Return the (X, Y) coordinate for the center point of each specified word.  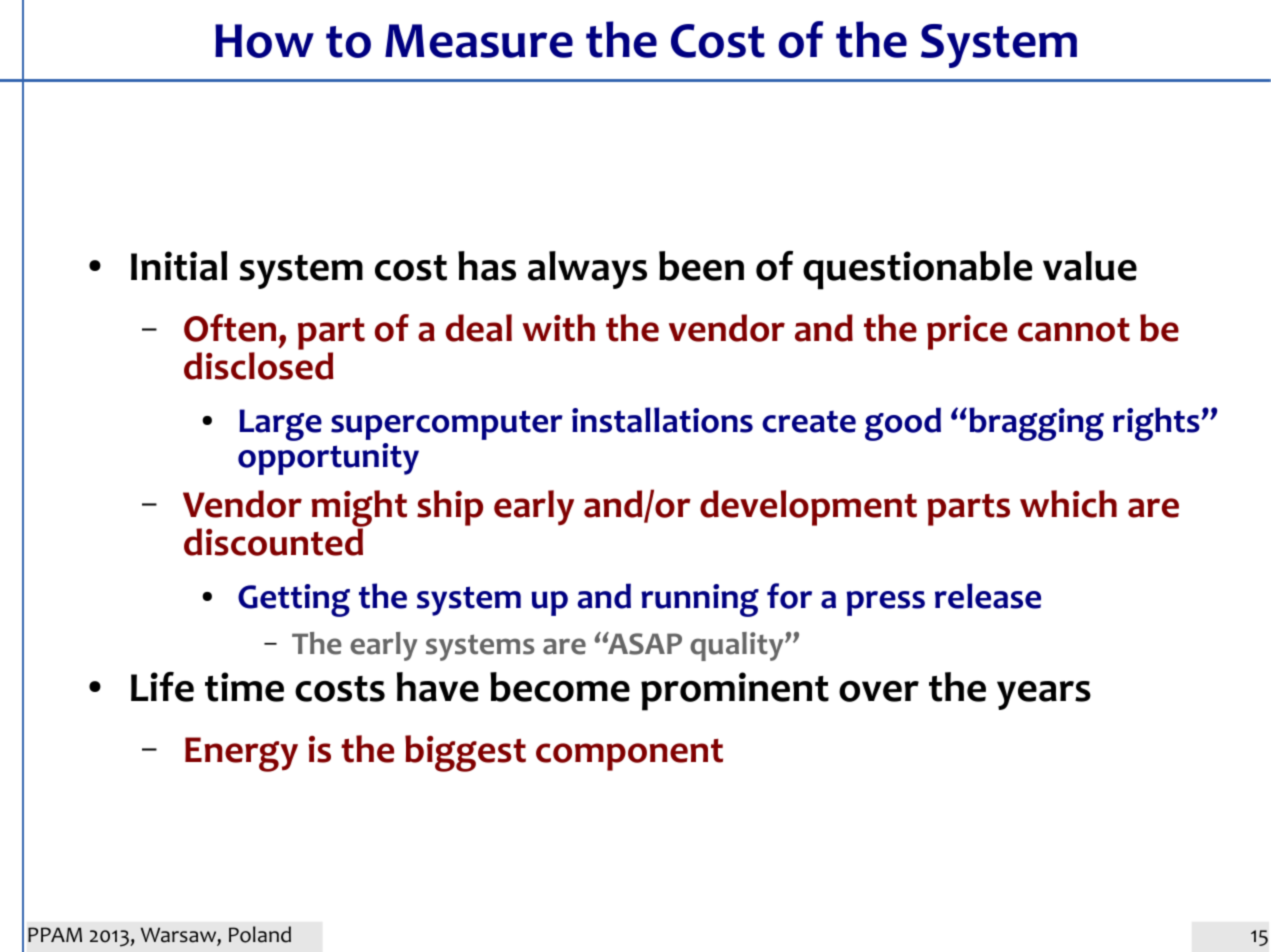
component (629, 755)
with (558, 328)
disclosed (259, 366)
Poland (260, 934)
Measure (479, 41)
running (700, 600)
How (264, 41)
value (1090, 266)
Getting (294, 600)
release (988, 596)
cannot (1074, 330)
